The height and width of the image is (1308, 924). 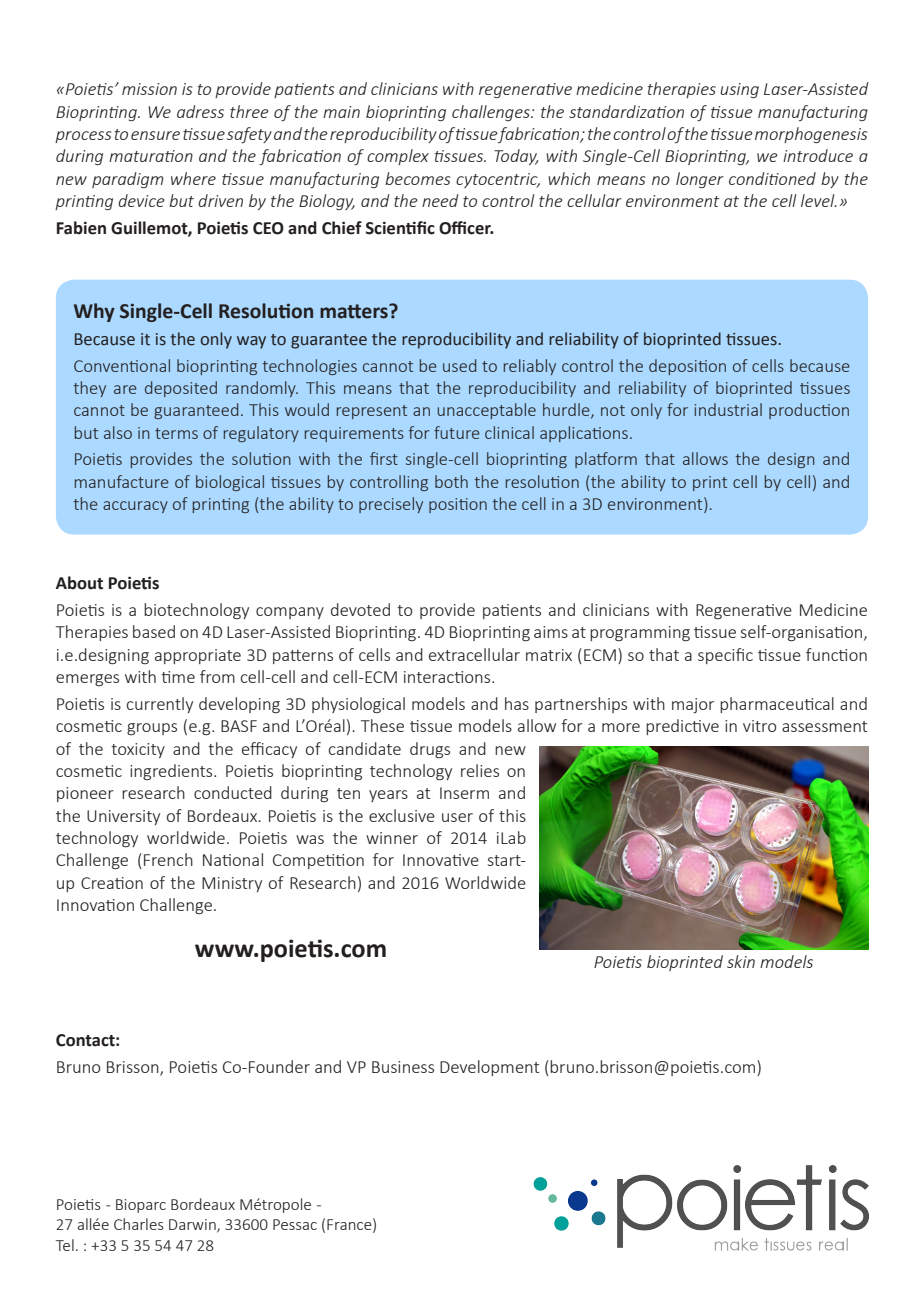 I want to click on skin, so click(x=741, y=961).
